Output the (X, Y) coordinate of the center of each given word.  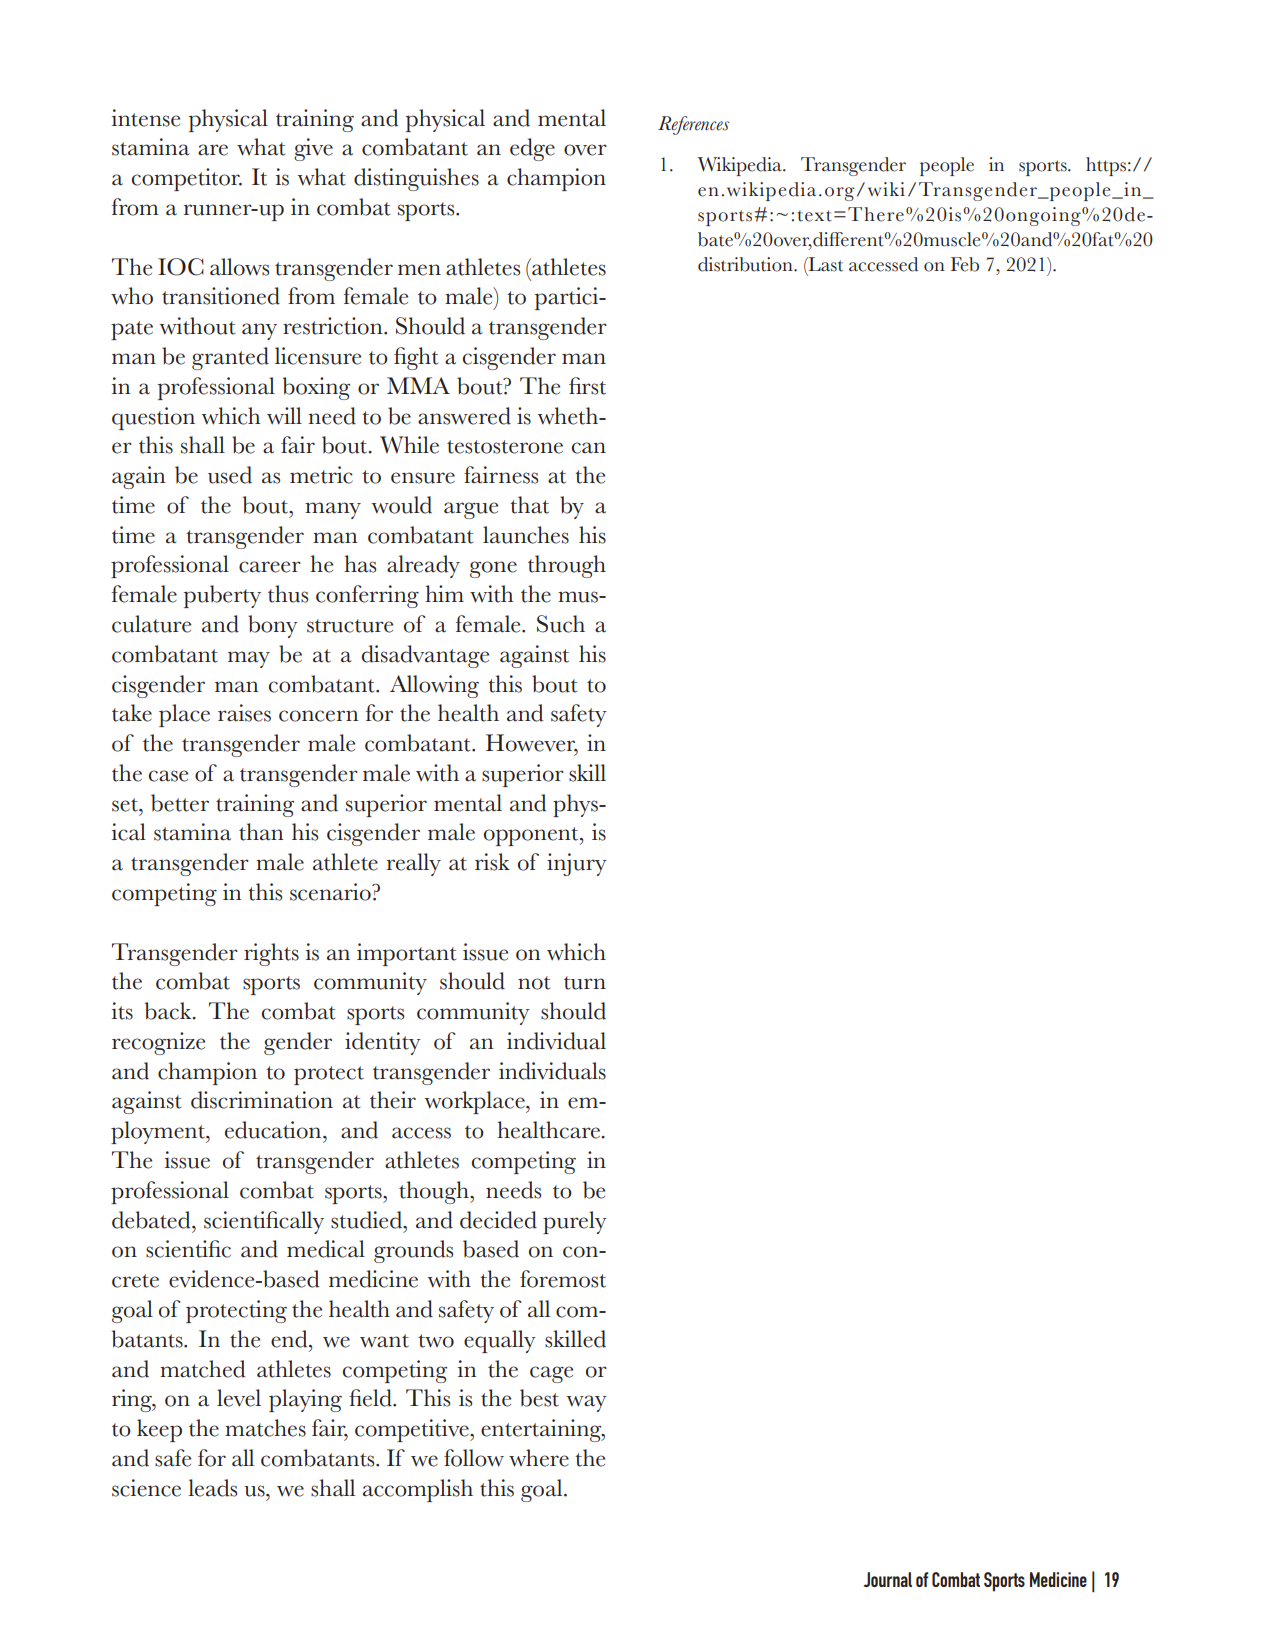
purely (575, 1222)
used (230, 475)
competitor (187, 179)
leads (212, 1488)
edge (532, 149)
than (261, 832)
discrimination (262, 1100)
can (589, 448)
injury (577, 864)
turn (585, 983)
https (1106, 166)
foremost (563, 1279)
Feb (964, 264)
